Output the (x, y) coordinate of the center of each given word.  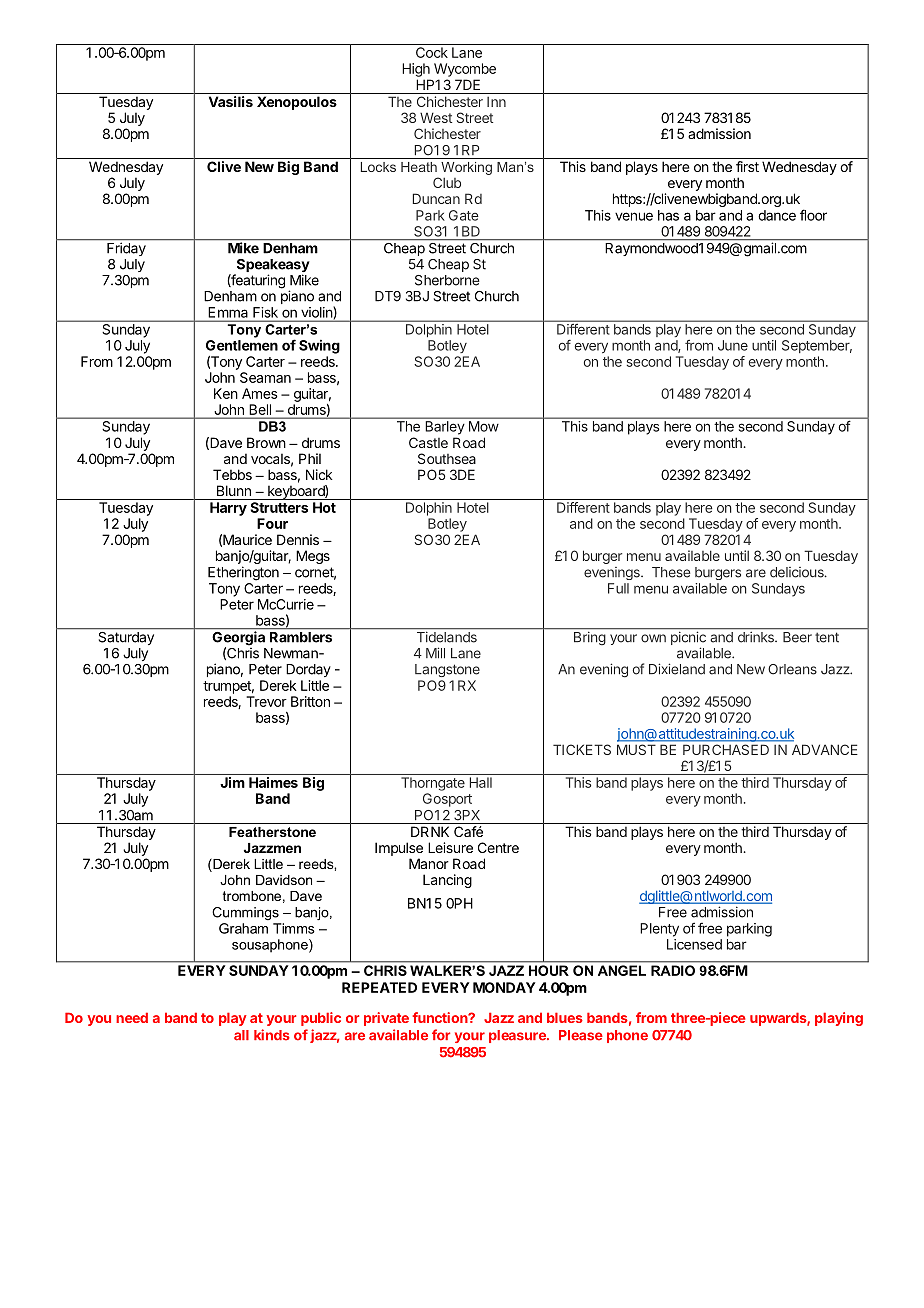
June (733, 345)
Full (618, 588)
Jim (232, 782)
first (747, 166)
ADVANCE (825, 749)
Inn (496, 102)
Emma (228, 312)
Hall (481, 782)
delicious (798, 572)
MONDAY (504, 987)
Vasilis (231, 101)
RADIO (673, 970)
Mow (483, 426)
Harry (228, 509)
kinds (272, 1035)
